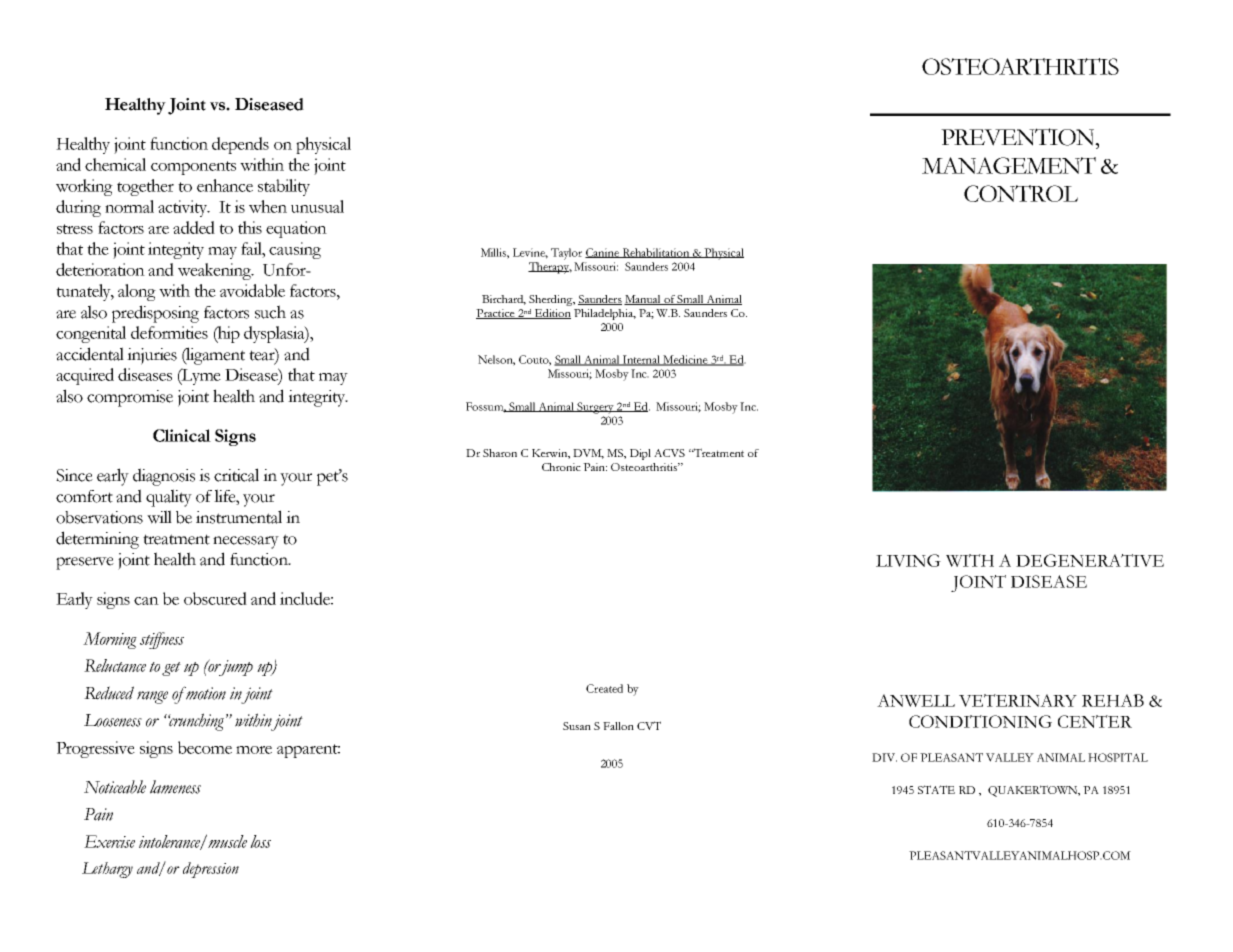 The width and height of the screenshot is (1233, 952). What do you see at coordinates (577, 726) in the screenshot?
I see `Susan` at bounding box center [577, 726].
